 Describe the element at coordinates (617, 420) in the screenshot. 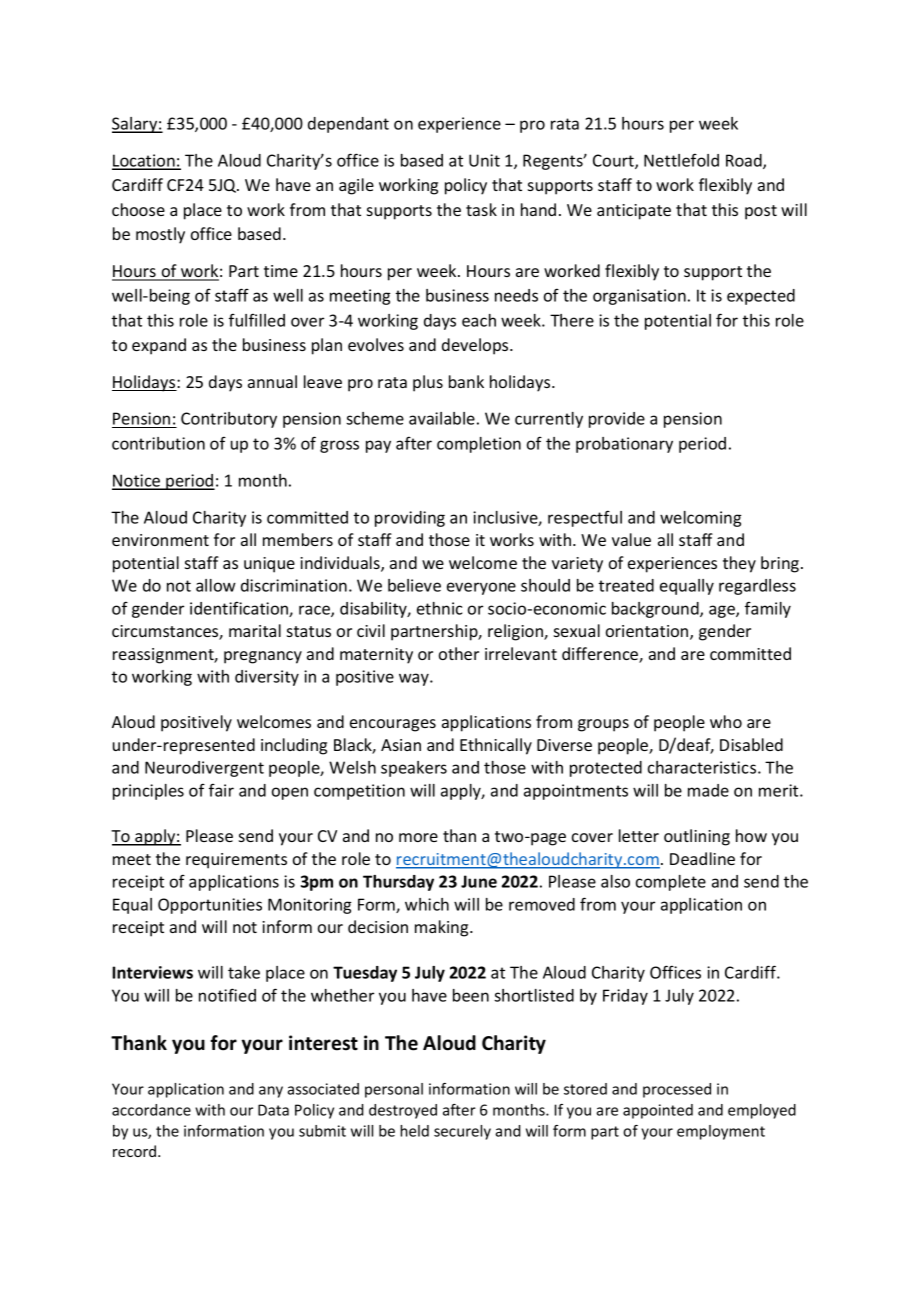

I see `provide` at that location.
